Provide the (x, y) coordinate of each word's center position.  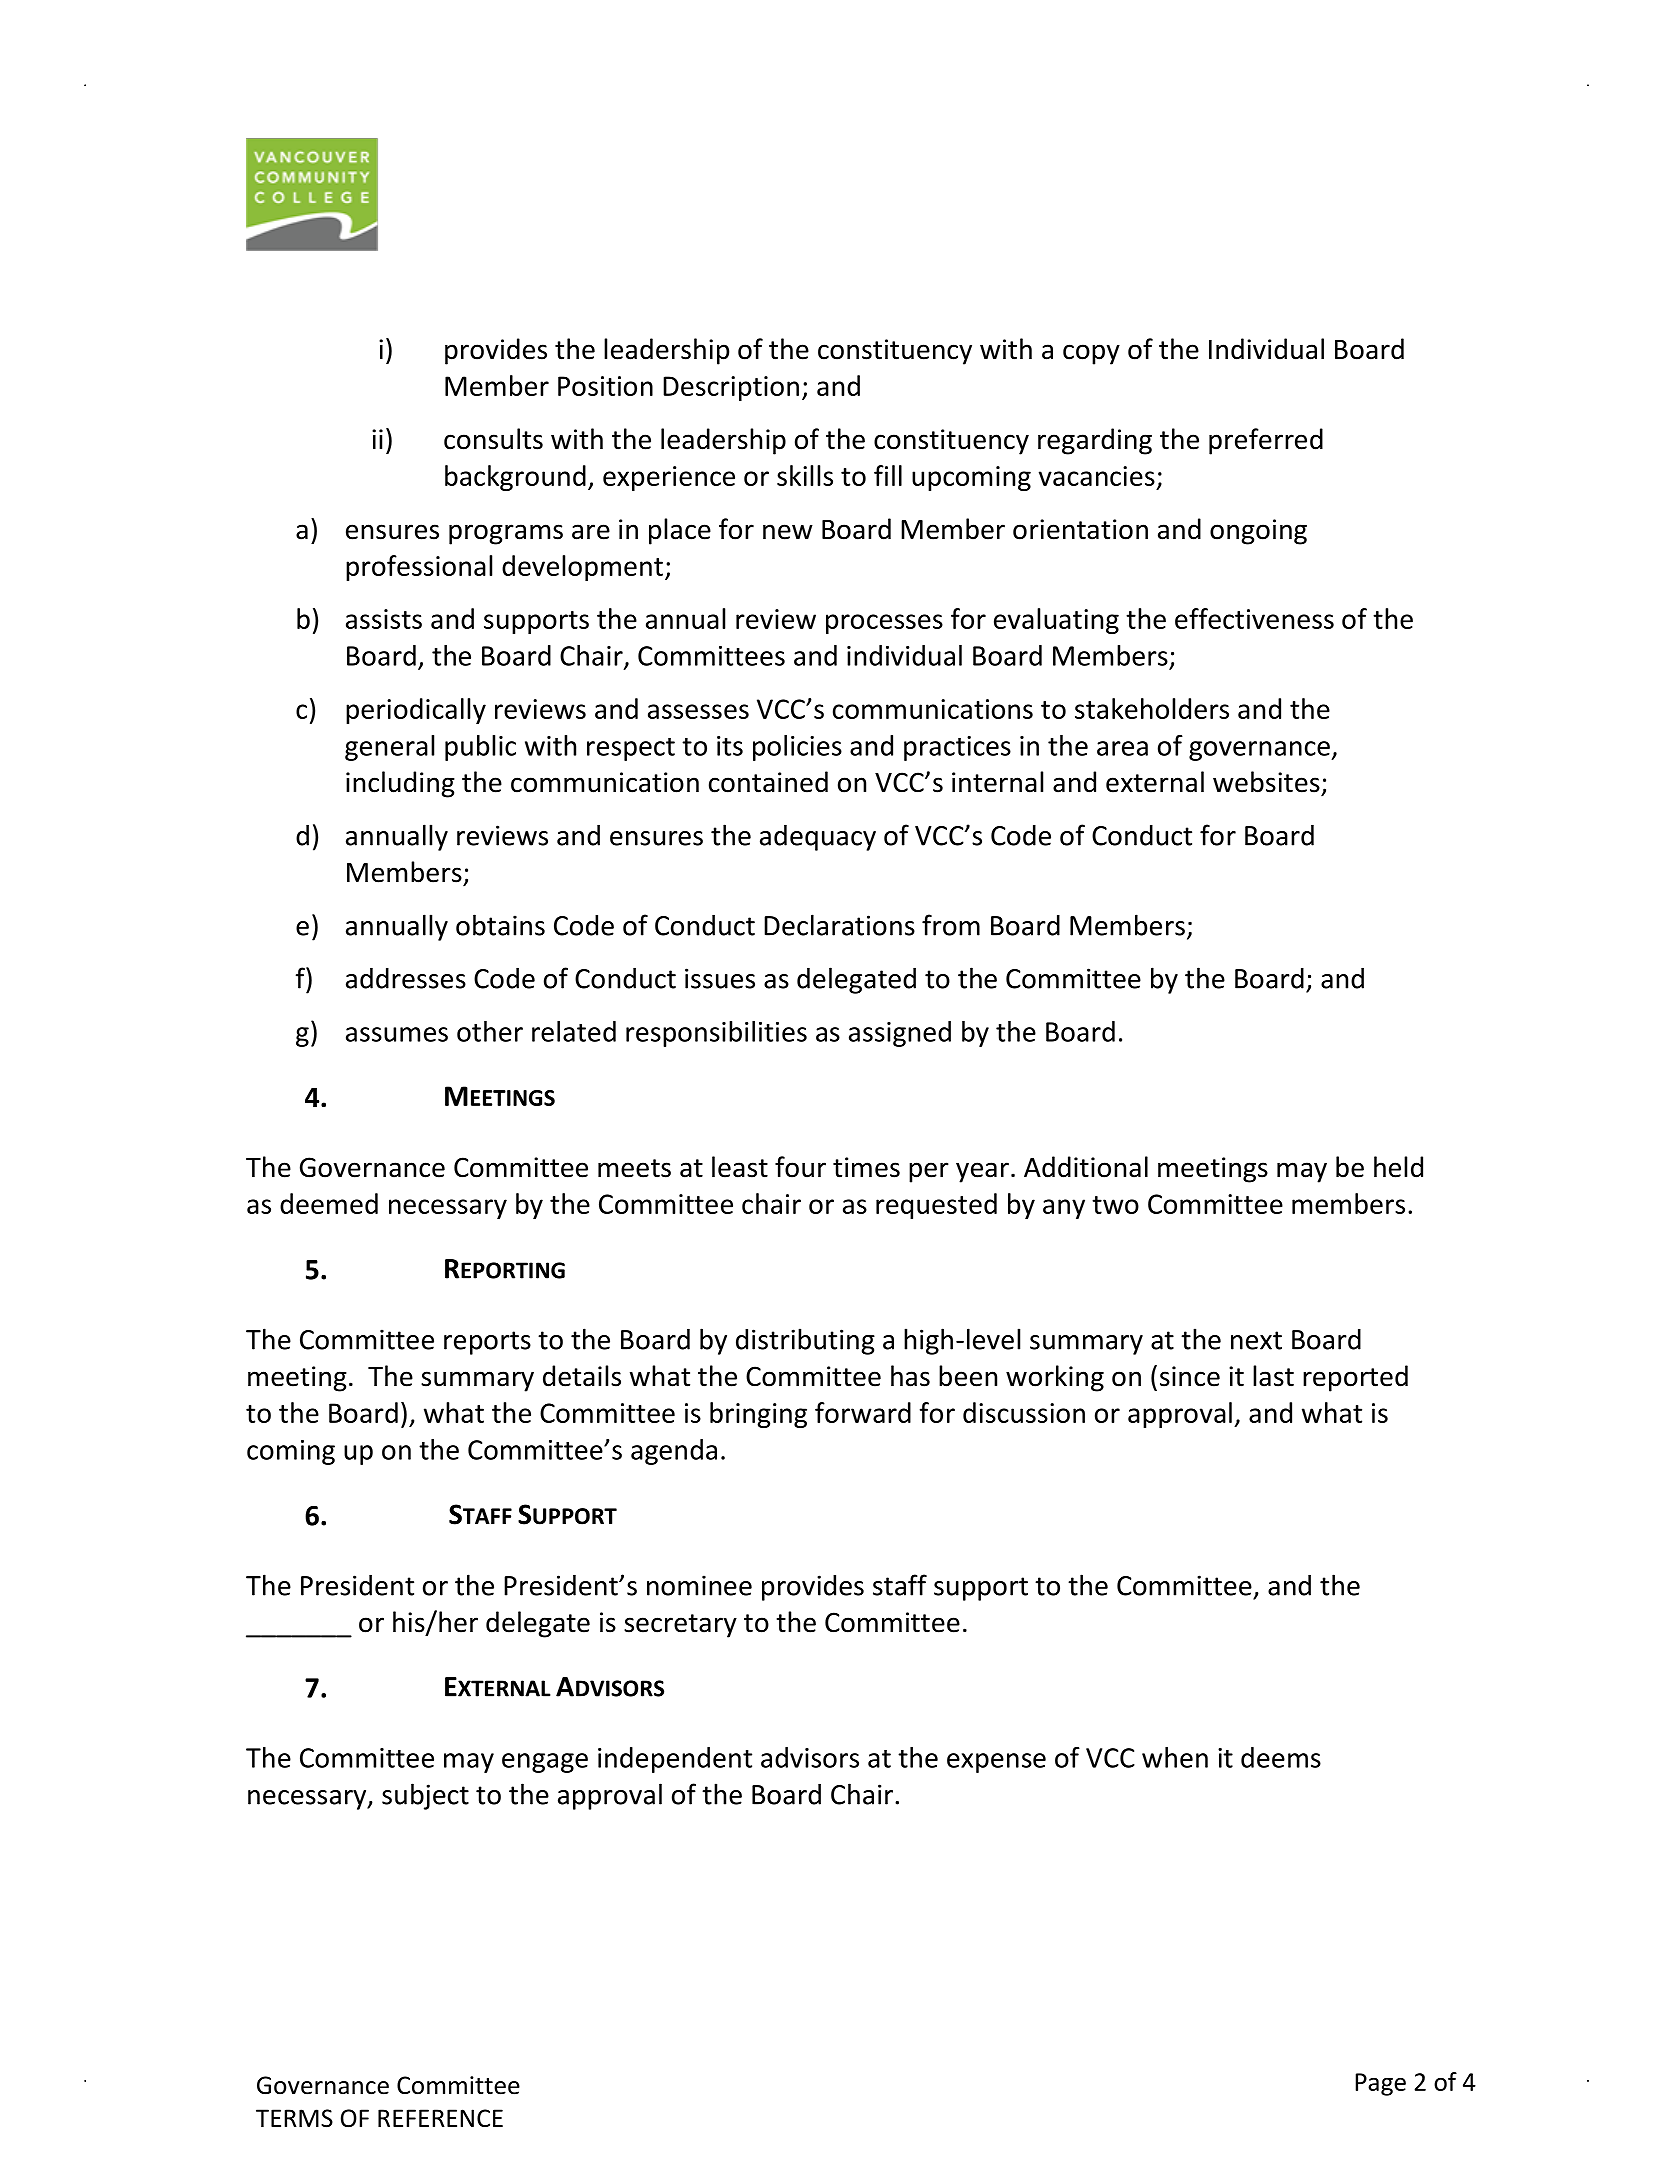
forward (863, 1412)
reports (487, 1343)
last (1273, 1376)
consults (493, 439)
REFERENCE (440, 2118)
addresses (406, 978)
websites (1266, 782)
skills (805, 475)
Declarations (839, 925)
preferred (1266, 441)
